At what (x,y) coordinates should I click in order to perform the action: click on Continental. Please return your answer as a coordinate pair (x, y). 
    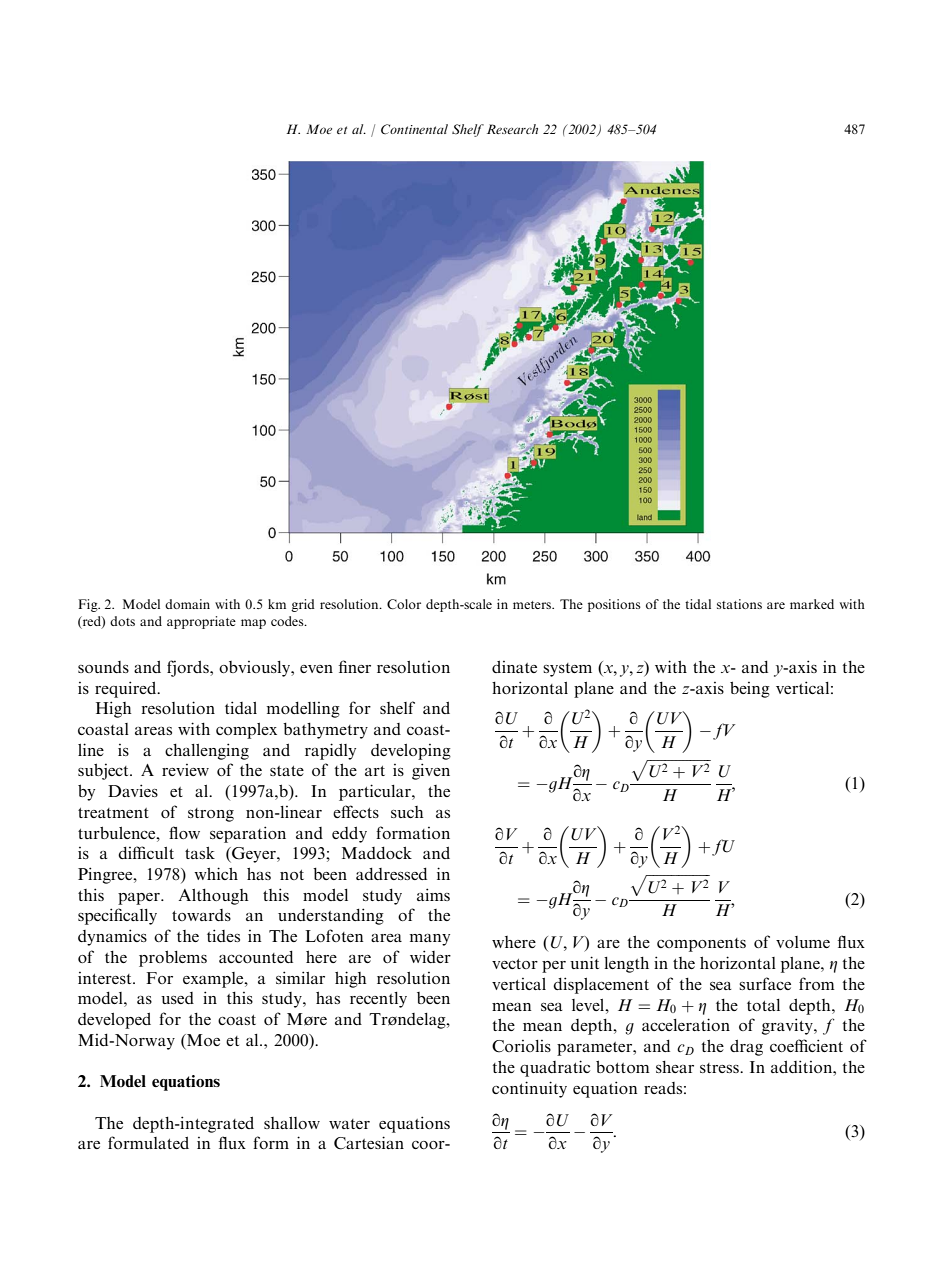
    Looking at the image, I should click on (414, 129).
